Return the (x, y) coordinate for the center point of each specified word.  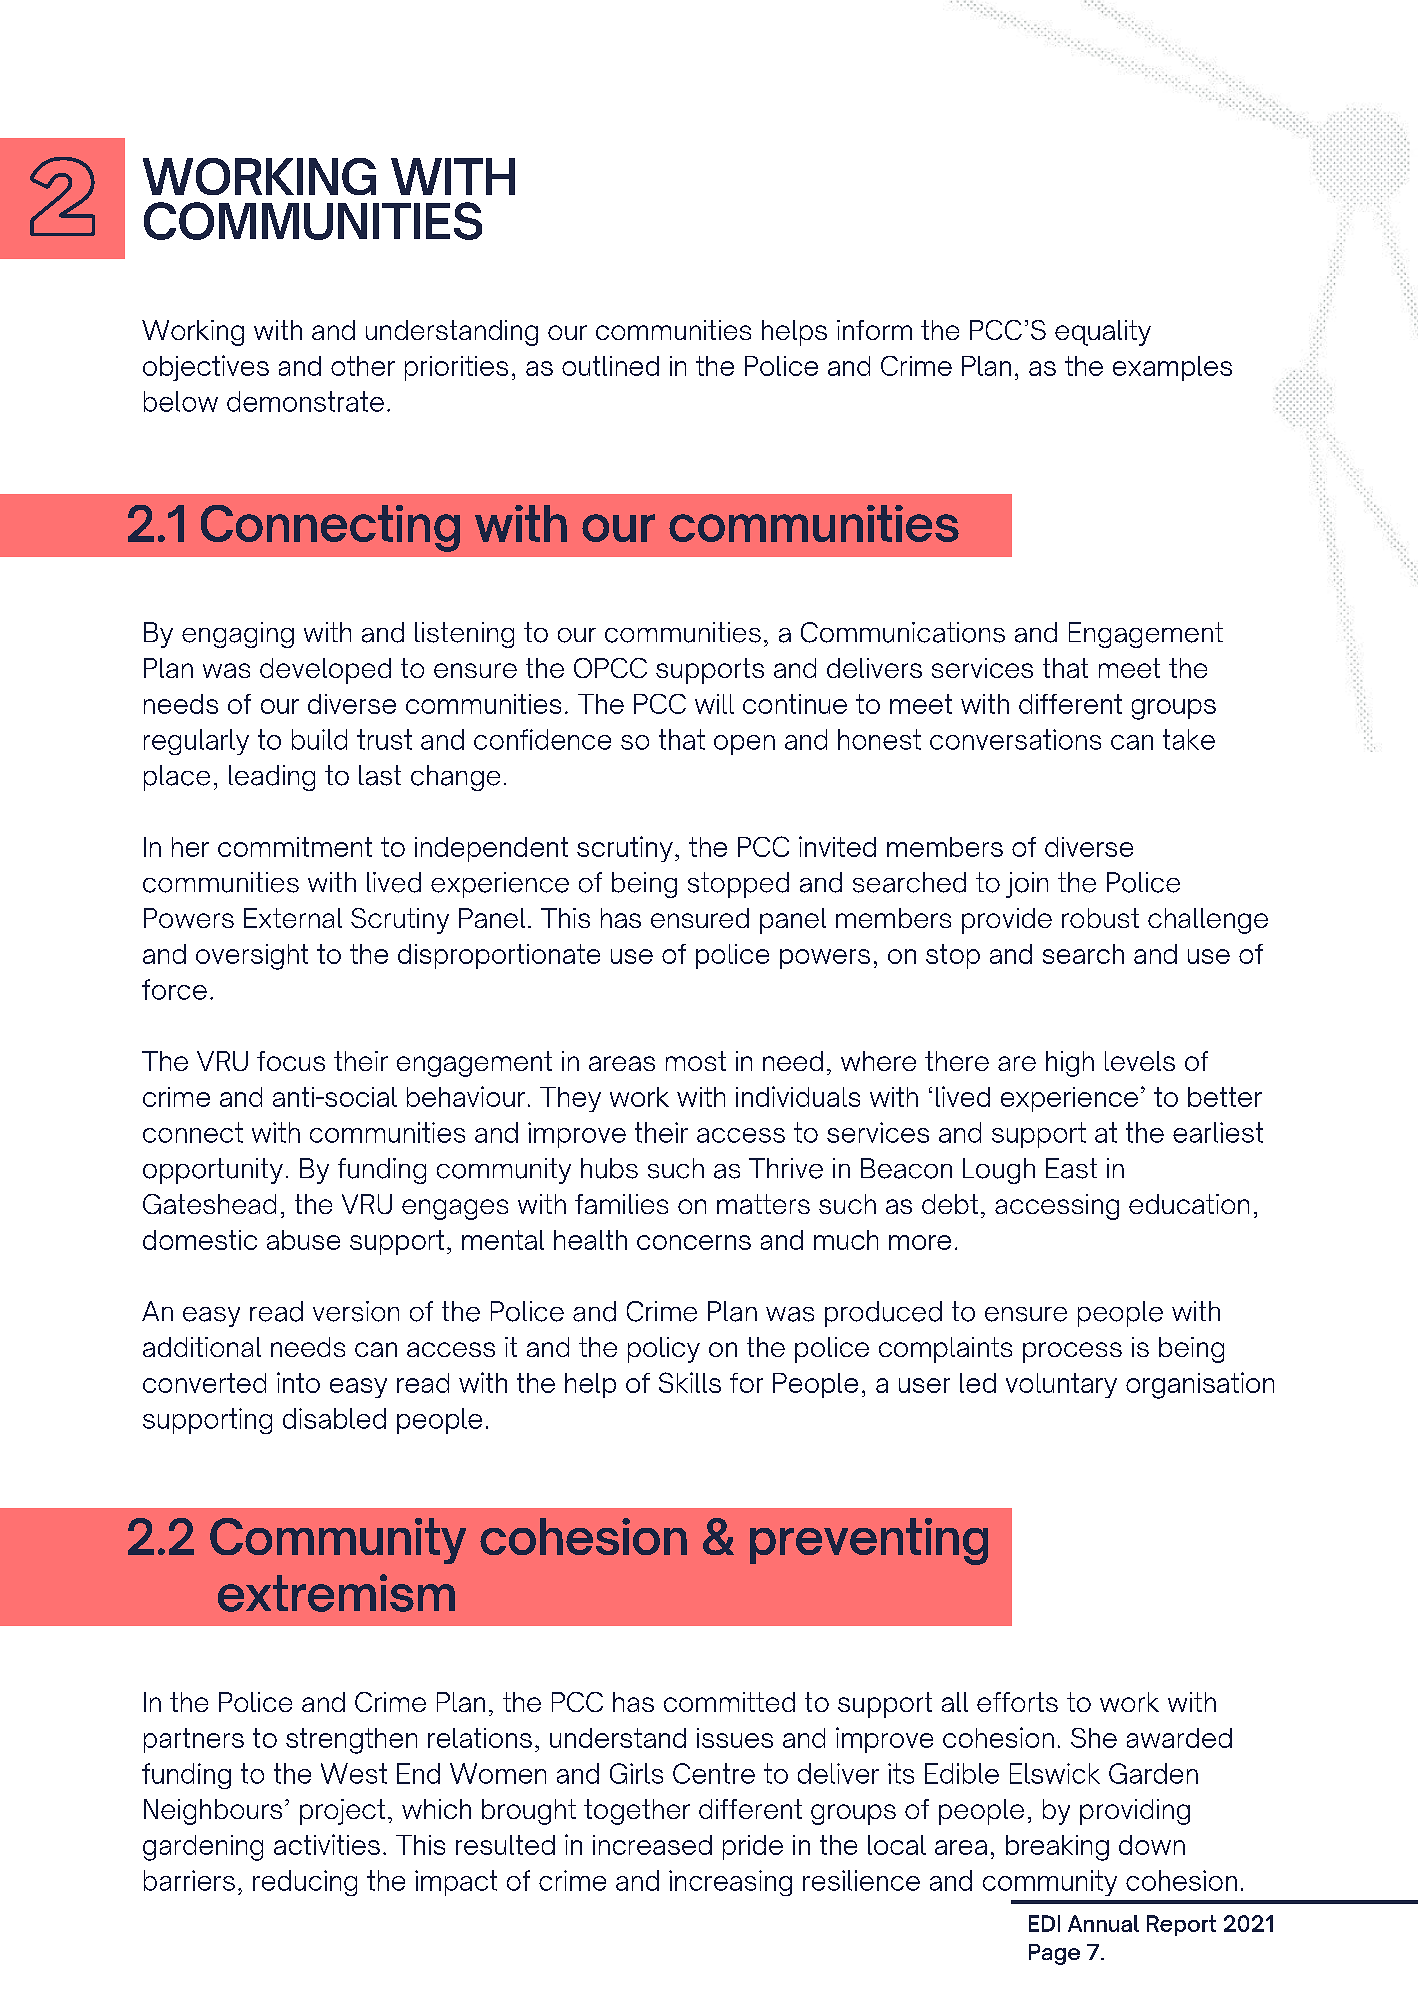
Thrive (786, 1168)
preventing (869, 1541)
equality (1103, 333)
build (319, 739)
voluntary (1061, 1385)
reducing (305, 1883)
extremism (336, 1593)
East (1071, 1168)
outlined (610, 366)
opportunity (213, 1171)
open (744, 745)
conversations (1015, 739)
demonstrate (305, 401)
